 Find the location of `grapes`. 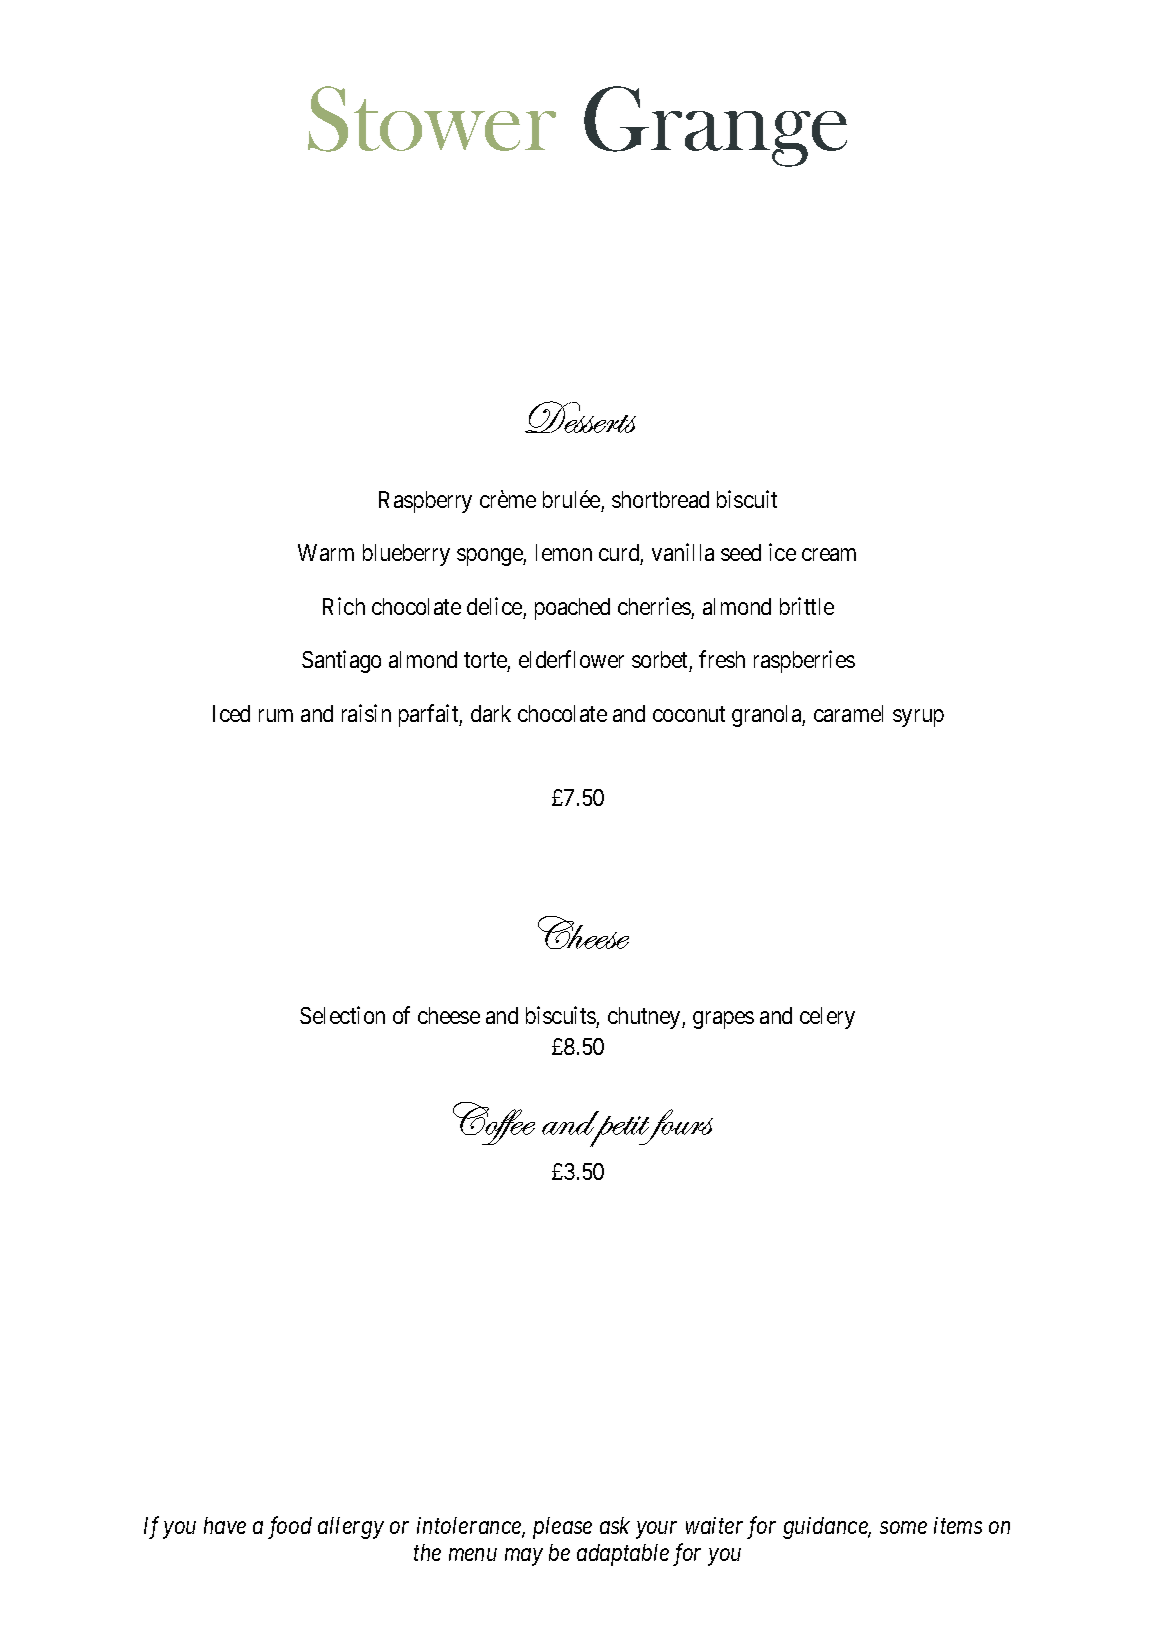

grapes is located at coordinates (723, 1020).
